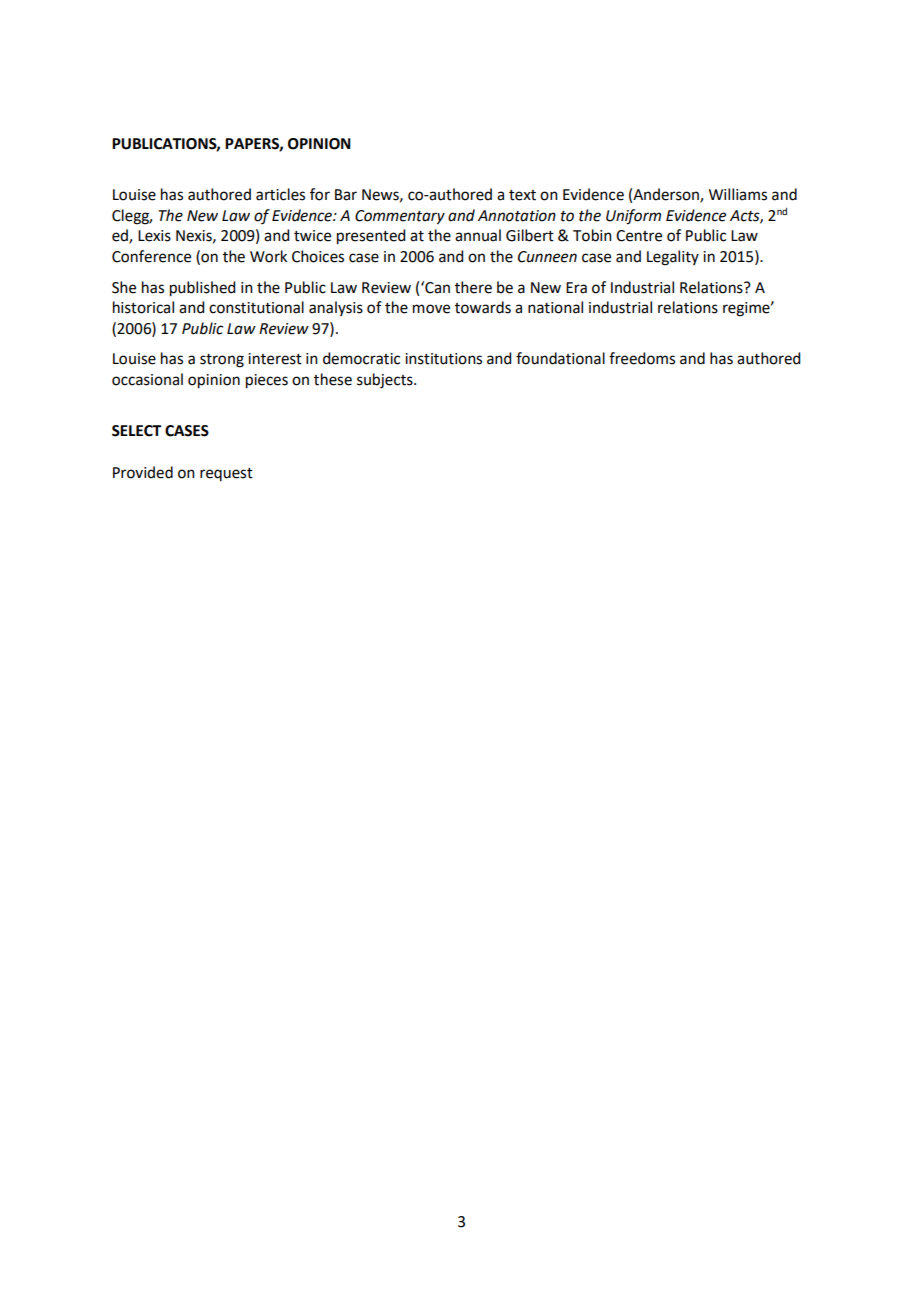  Describe the element at coordinates (226, 474) in the screenshot. I see `request` at that location.
